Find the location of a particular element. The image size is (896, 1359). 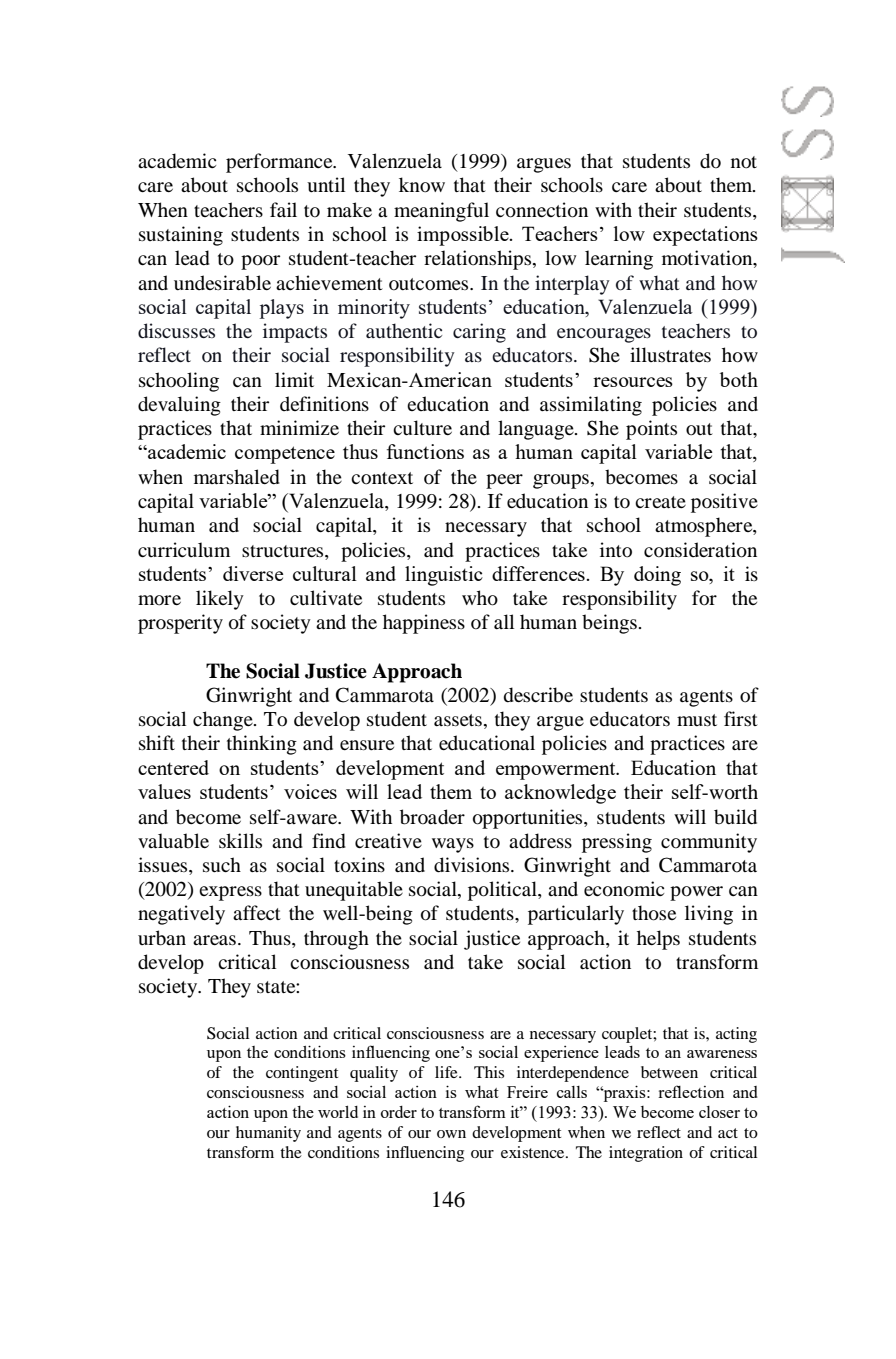

marshaled is located at coordinates (237, 477).
